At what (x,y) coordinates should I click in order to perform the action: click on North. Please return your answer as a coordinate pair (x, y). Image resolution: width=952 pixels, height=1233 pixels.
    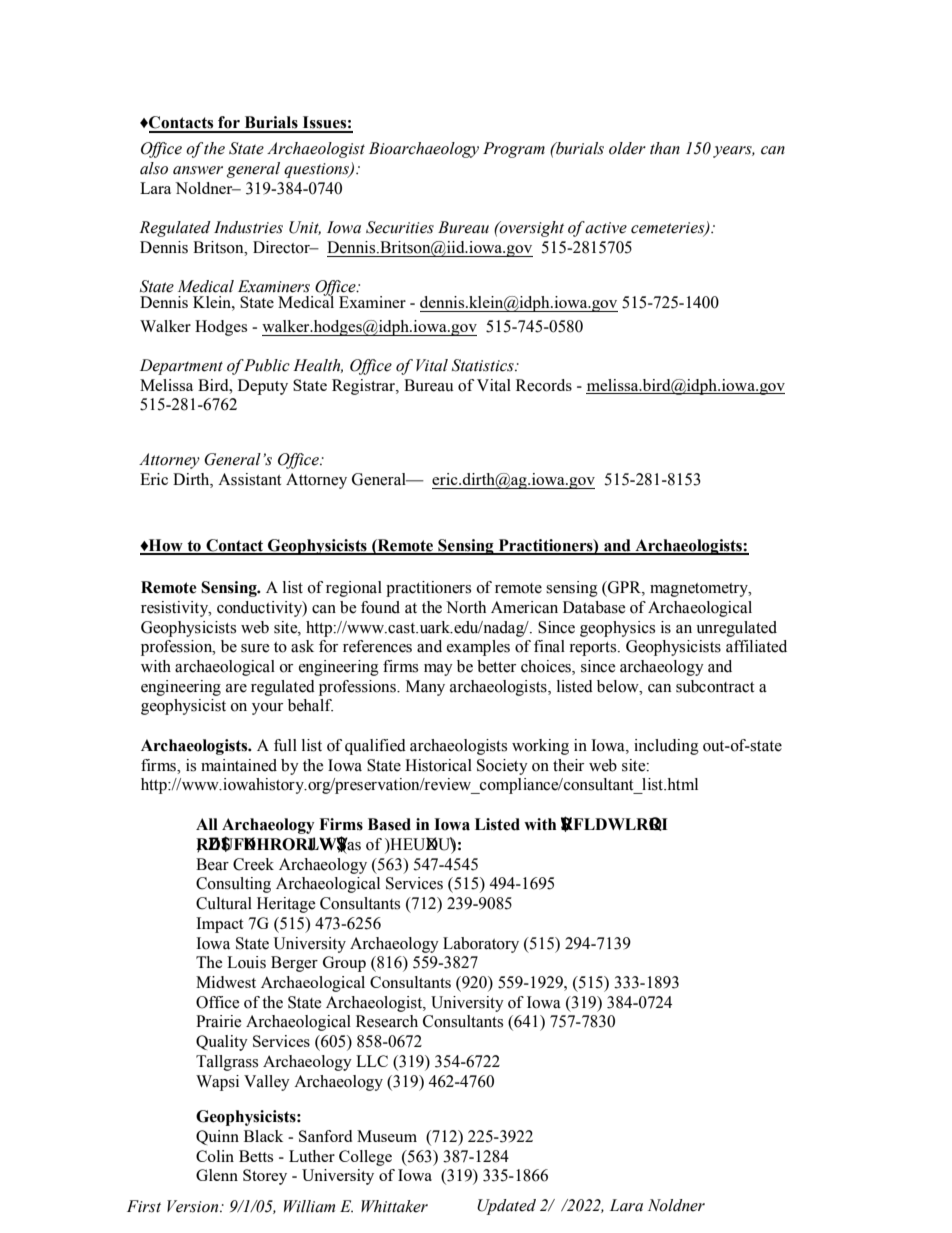
    Looking at the image, I should click on (466, 607).
